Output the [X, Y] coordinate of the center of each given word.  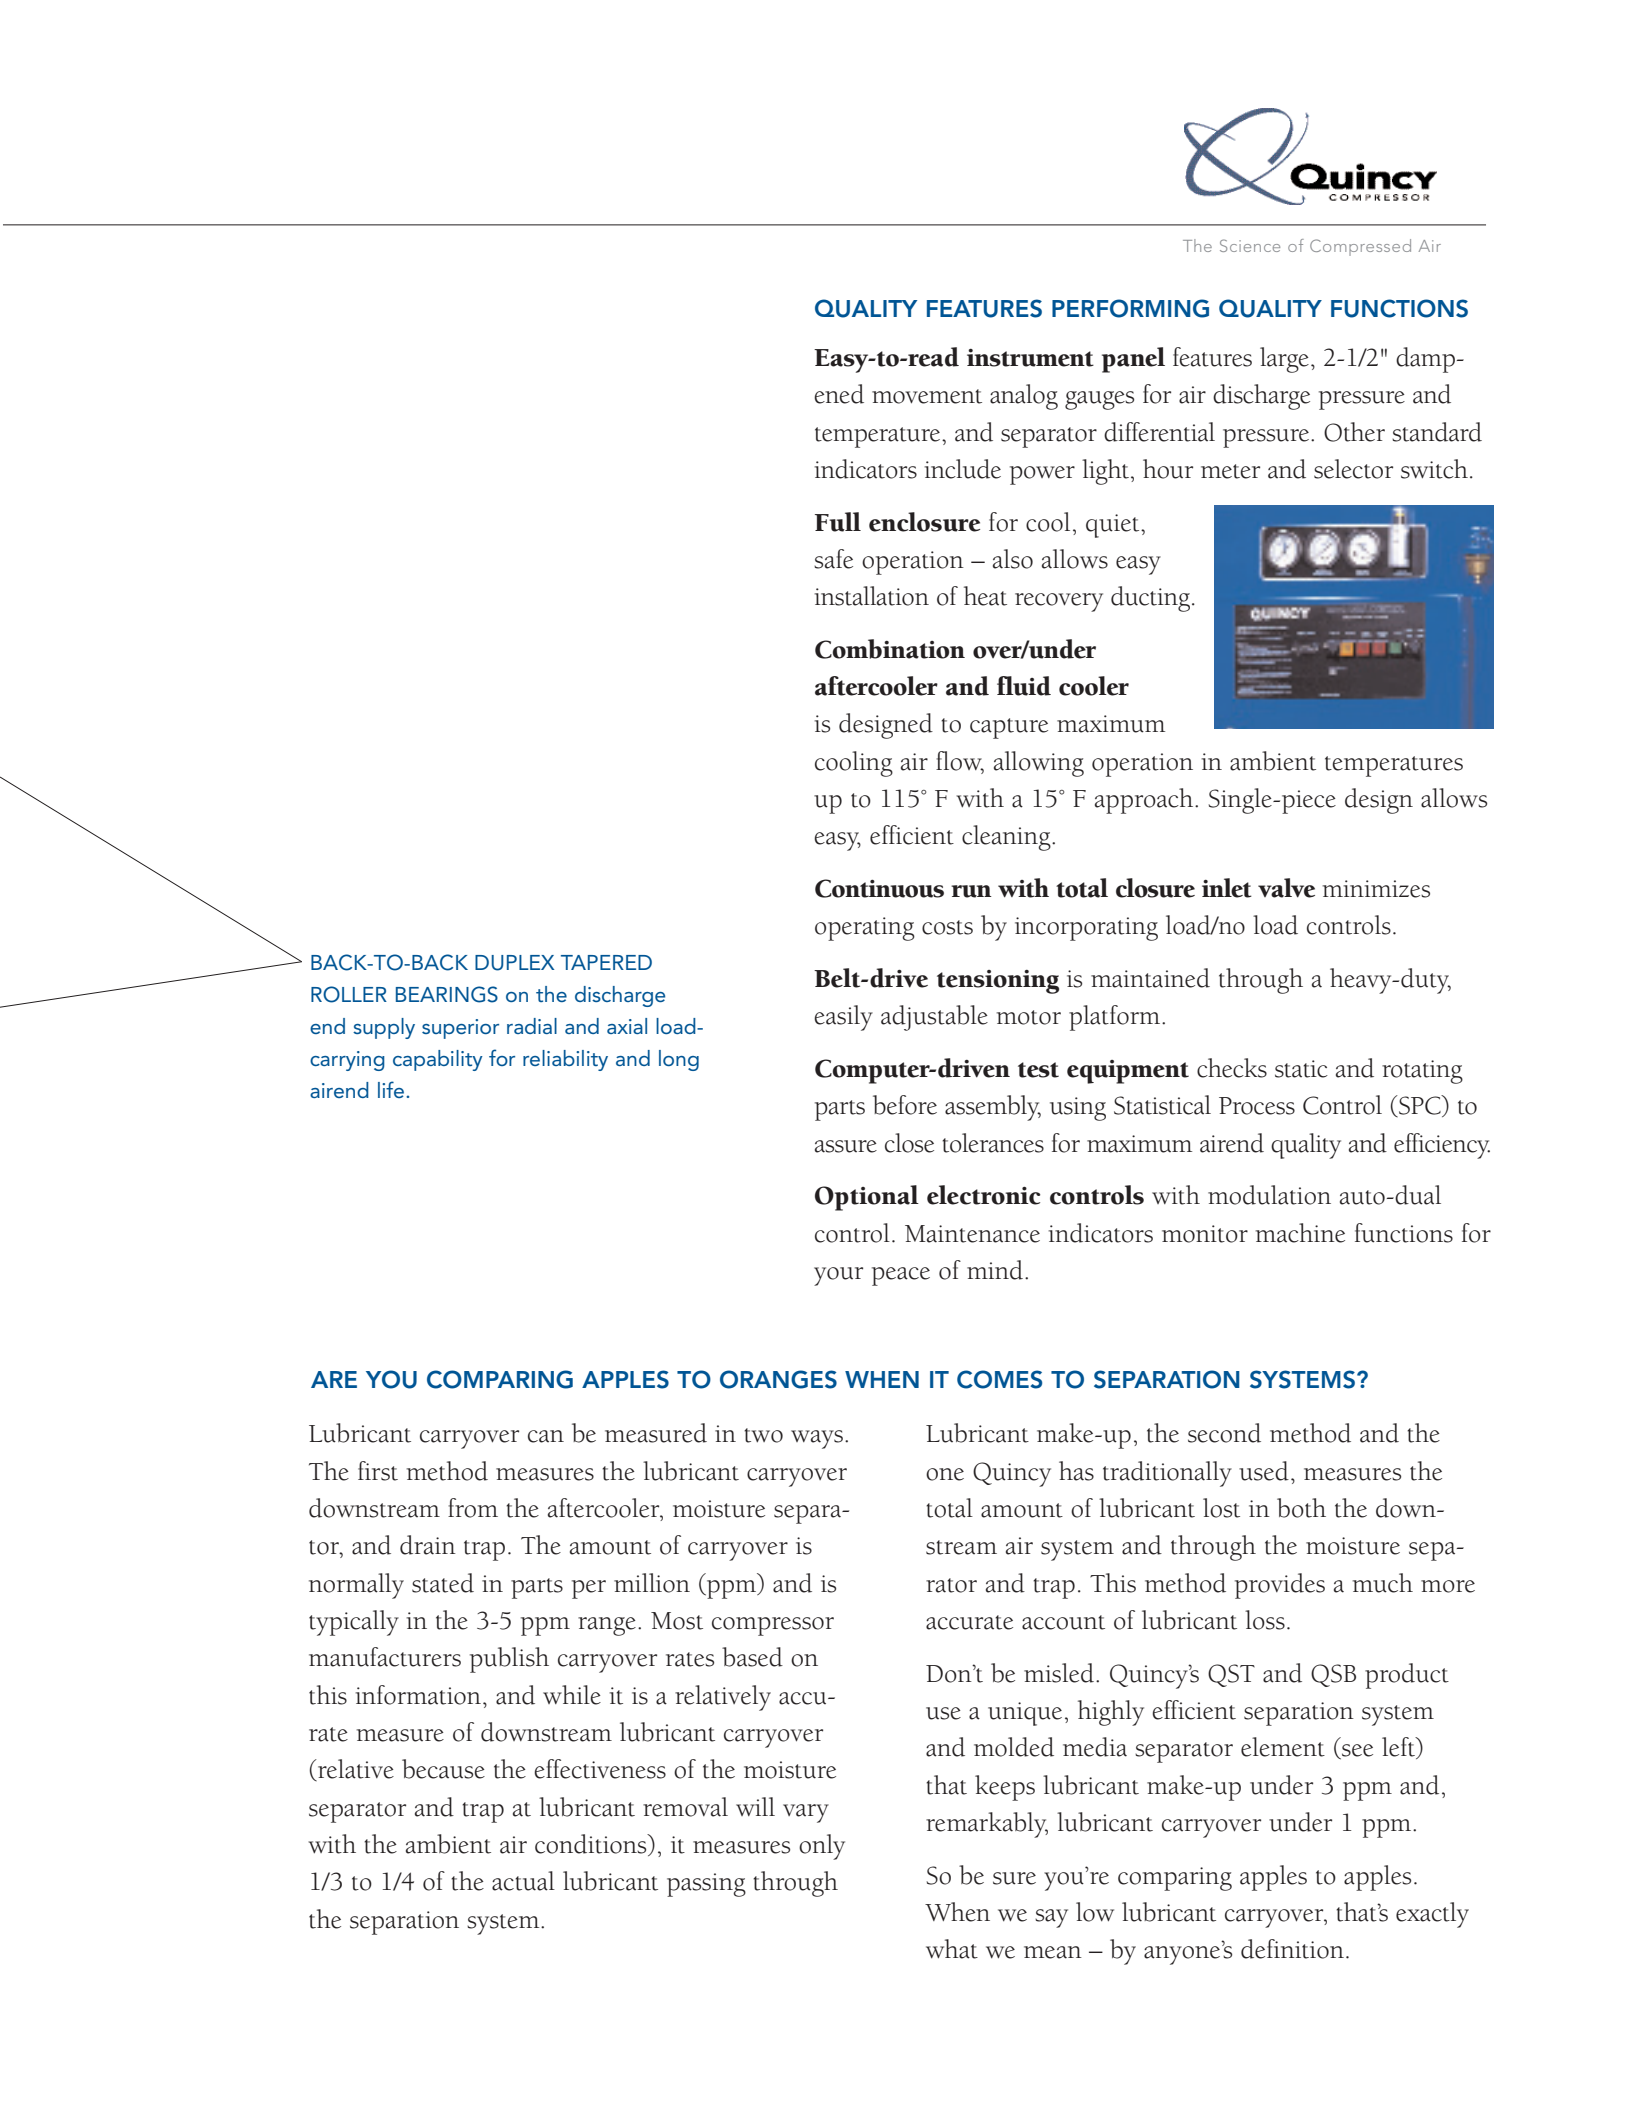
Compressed [1360, 247]
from [473, 1508]
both [1301, 1508]
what [952, 1949]
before [905, 1105]
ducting [1152, 599]
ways [817, 1439]
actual [523, 1881]
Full [838, 522]
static [1301, 1069]
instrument [1030, 358]
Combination [890, 649]
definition [1292, 1949]
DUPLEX [514, 963]
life [392, 1089]
